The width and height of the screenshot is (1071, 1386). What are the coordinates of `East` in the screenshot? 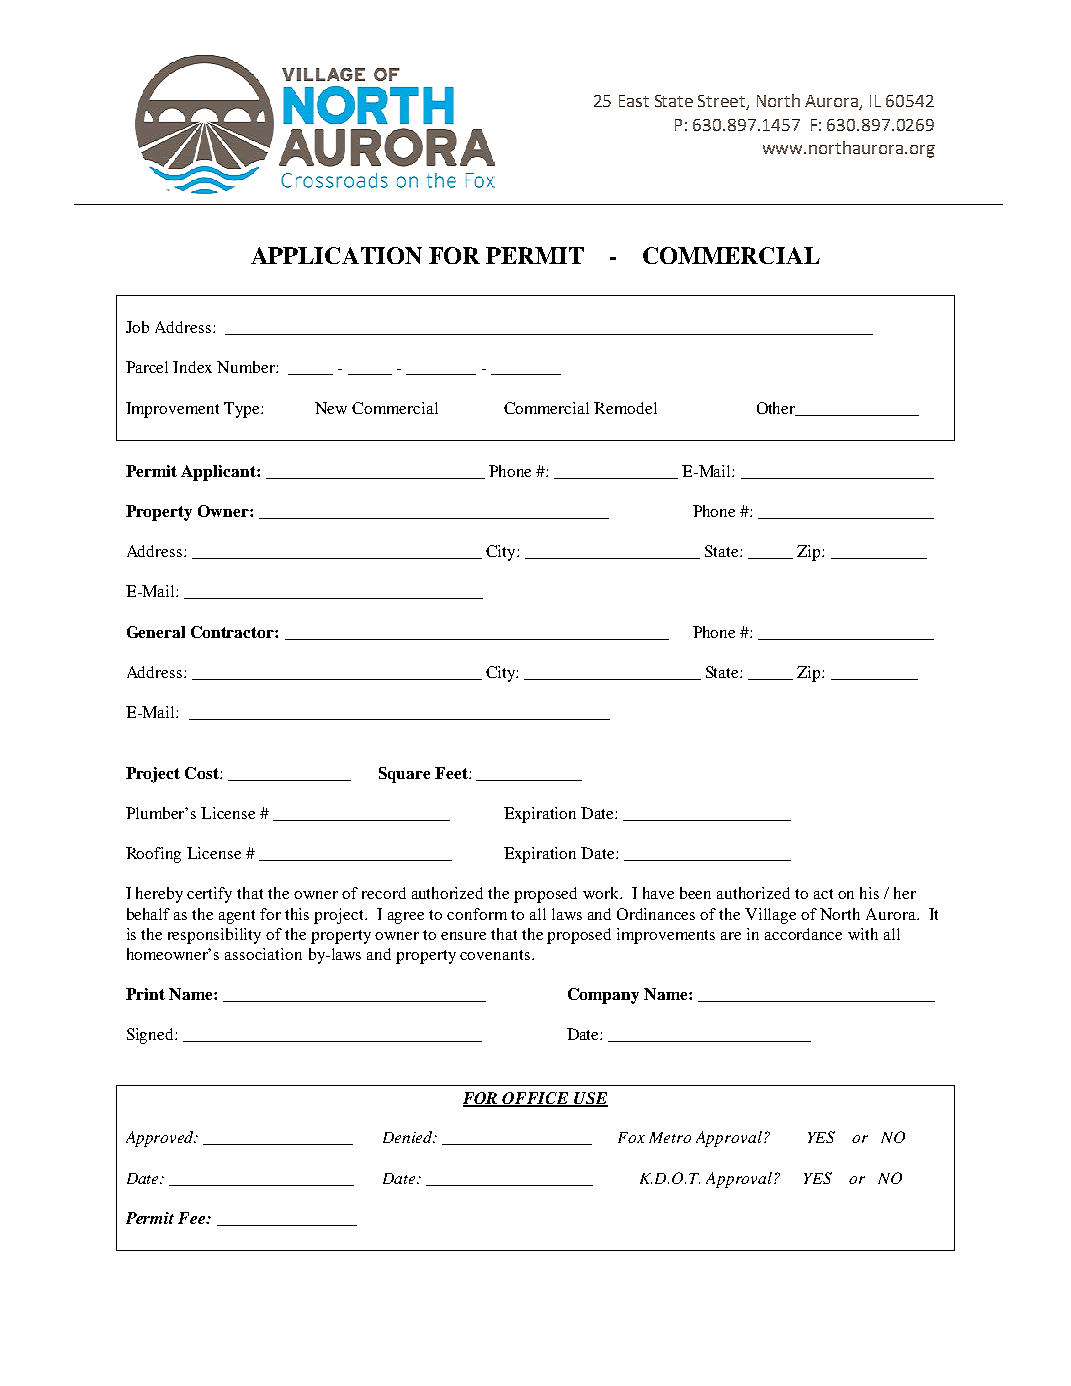 It's located at (634, 101).
